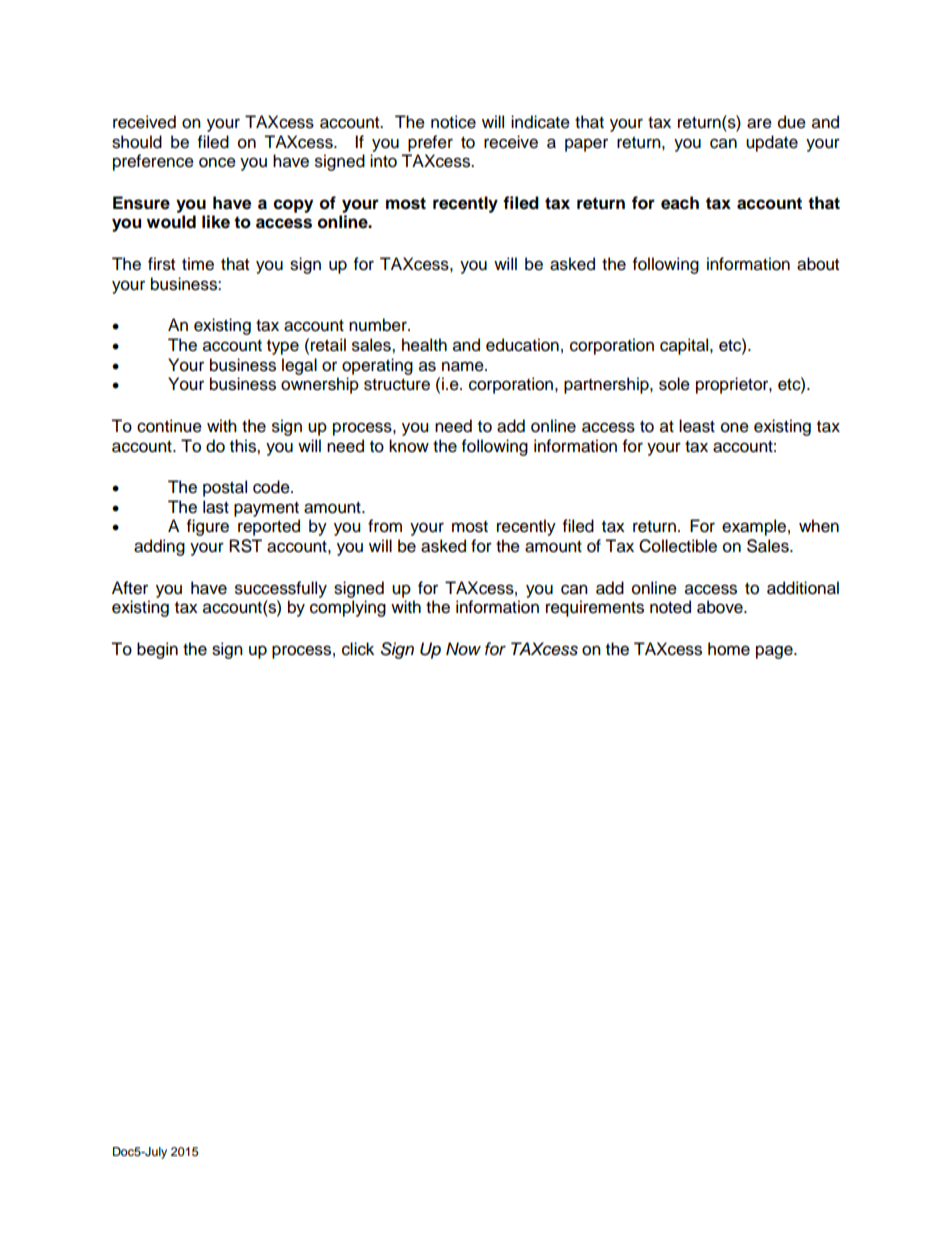  I want to click on last, so click(216, 507).
